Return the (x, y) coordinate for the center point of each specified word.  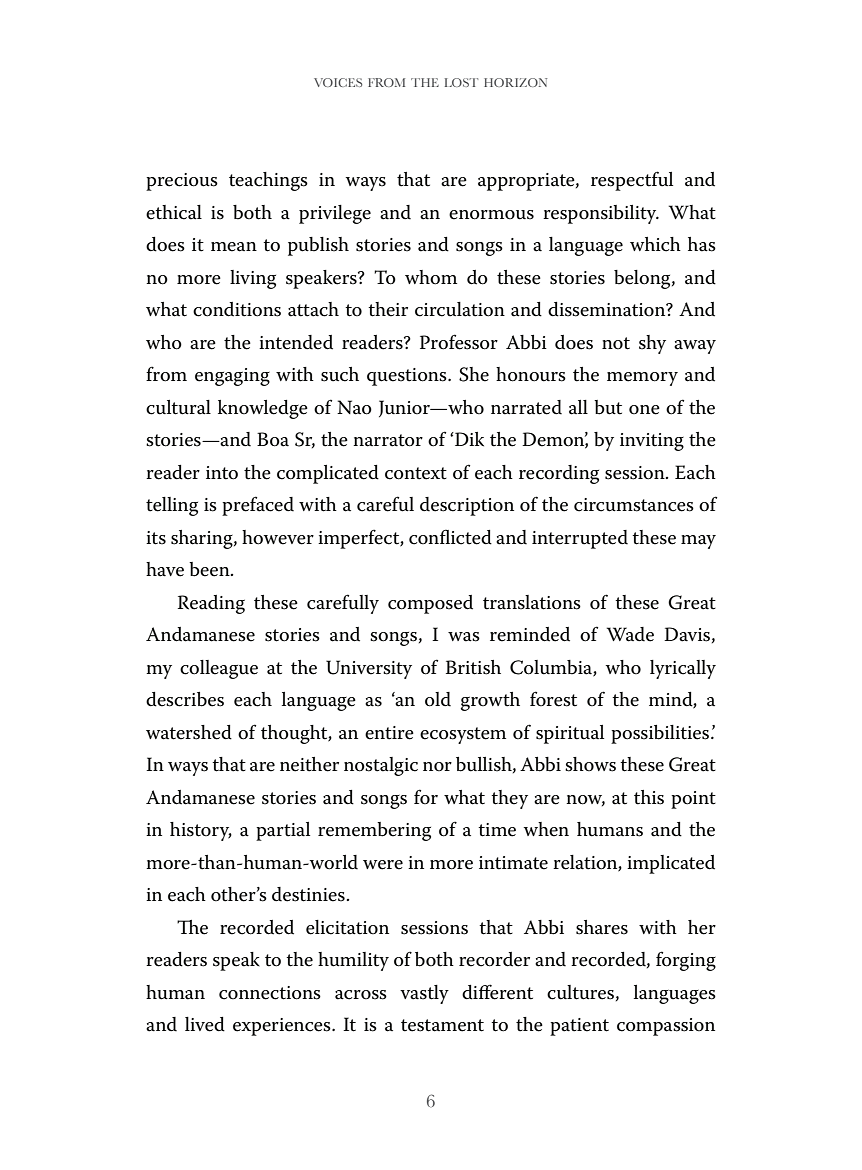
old (438, 699)
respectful (632, 181)
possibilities (660, 734)
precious (182, 182)
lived (205, 1024)
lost (461, 82)
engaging (232, 377)
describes (185, 699)
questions (408, 377)
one (644, 410)
